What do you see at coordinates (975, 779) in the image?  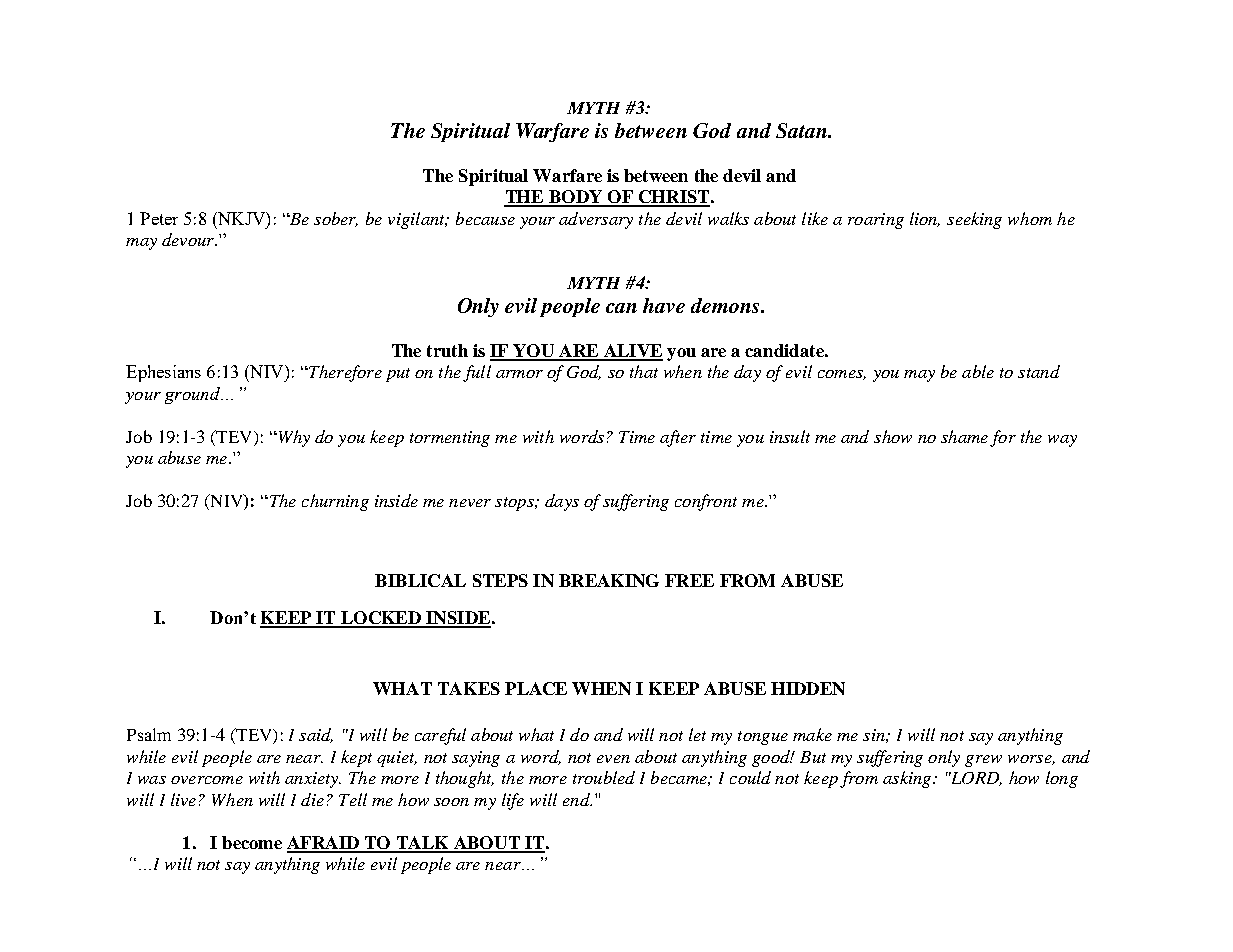 I see `LORD` at bounding box center [975, 779].
